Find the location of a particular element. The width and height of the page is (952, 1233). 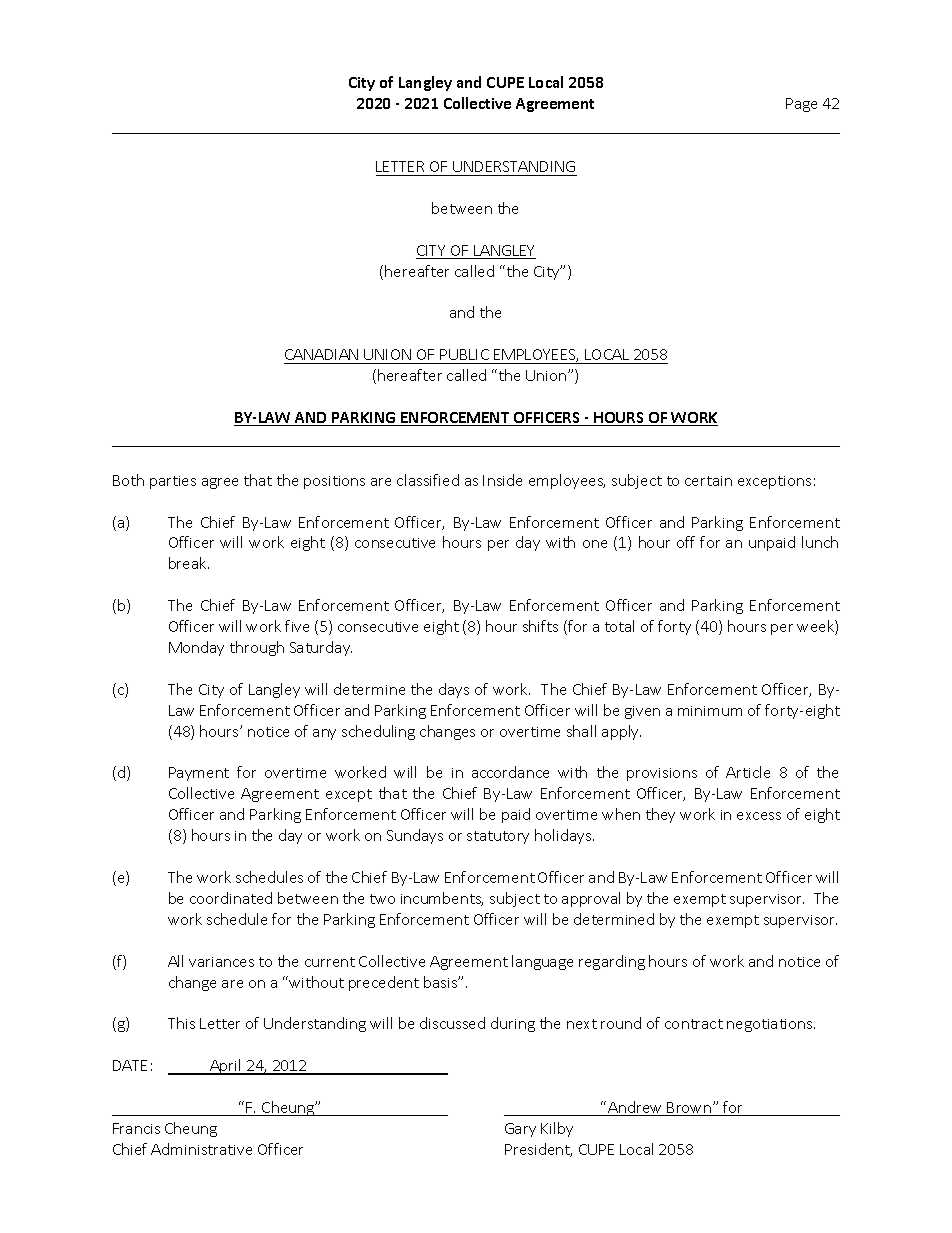

Monday is located at coordinates (196, 648).
